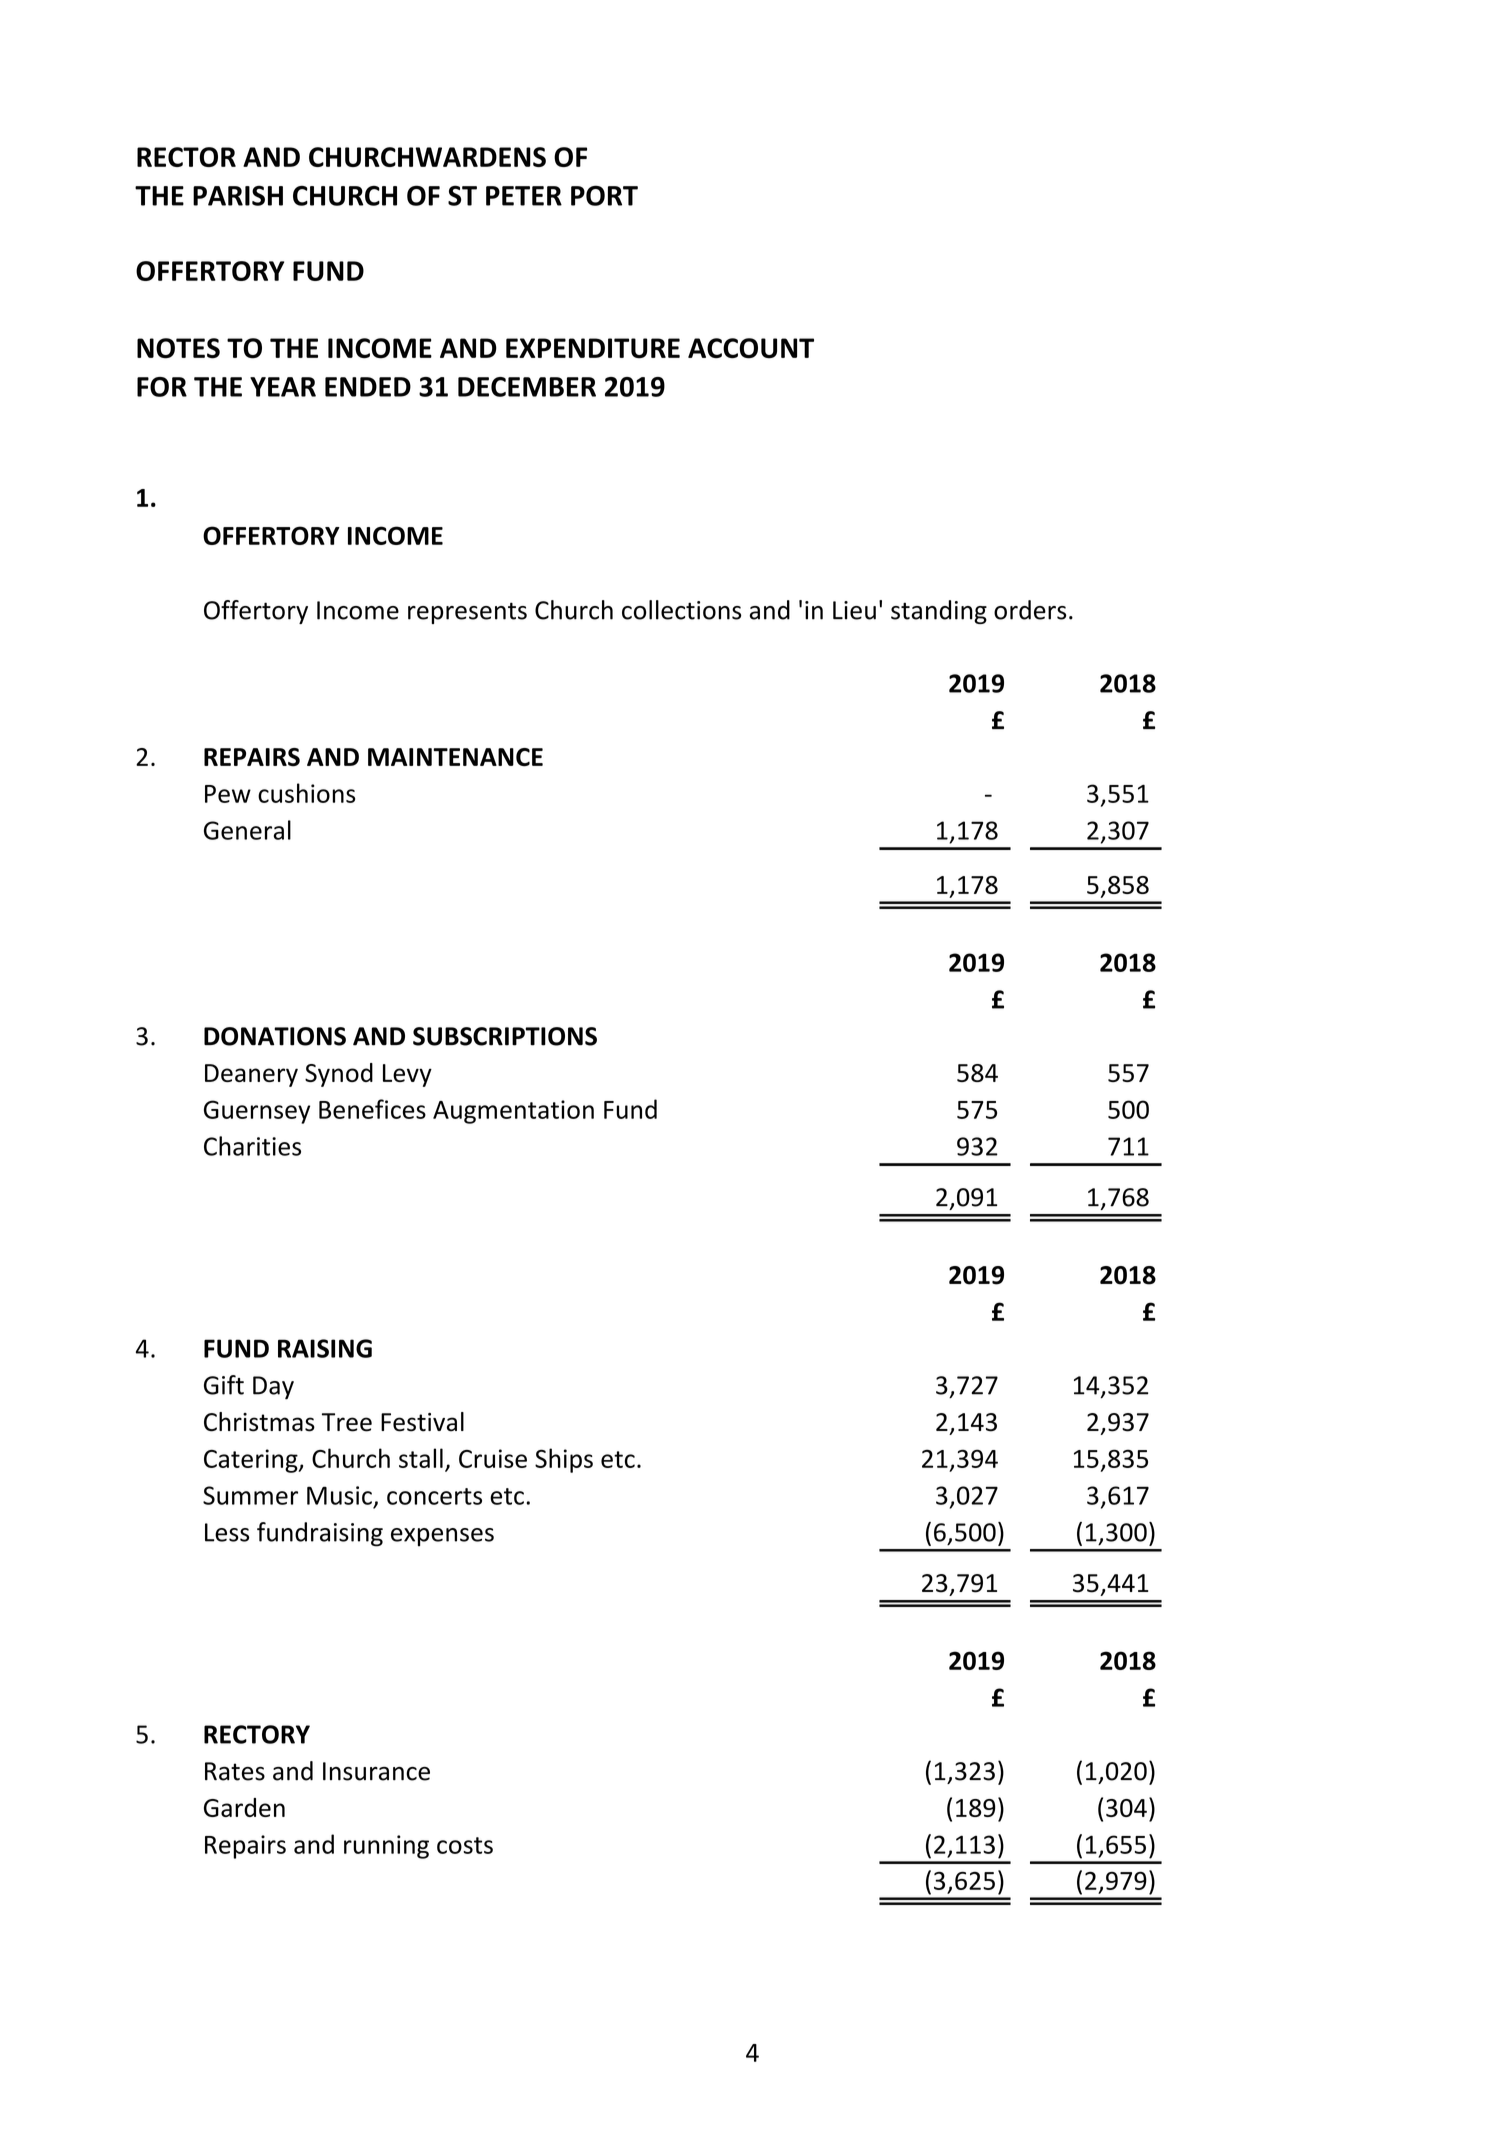 The image size is (1507, 2131). Describe the element at coordinates (238, 195) in the screenshot. I see `PARISH` at that location.
